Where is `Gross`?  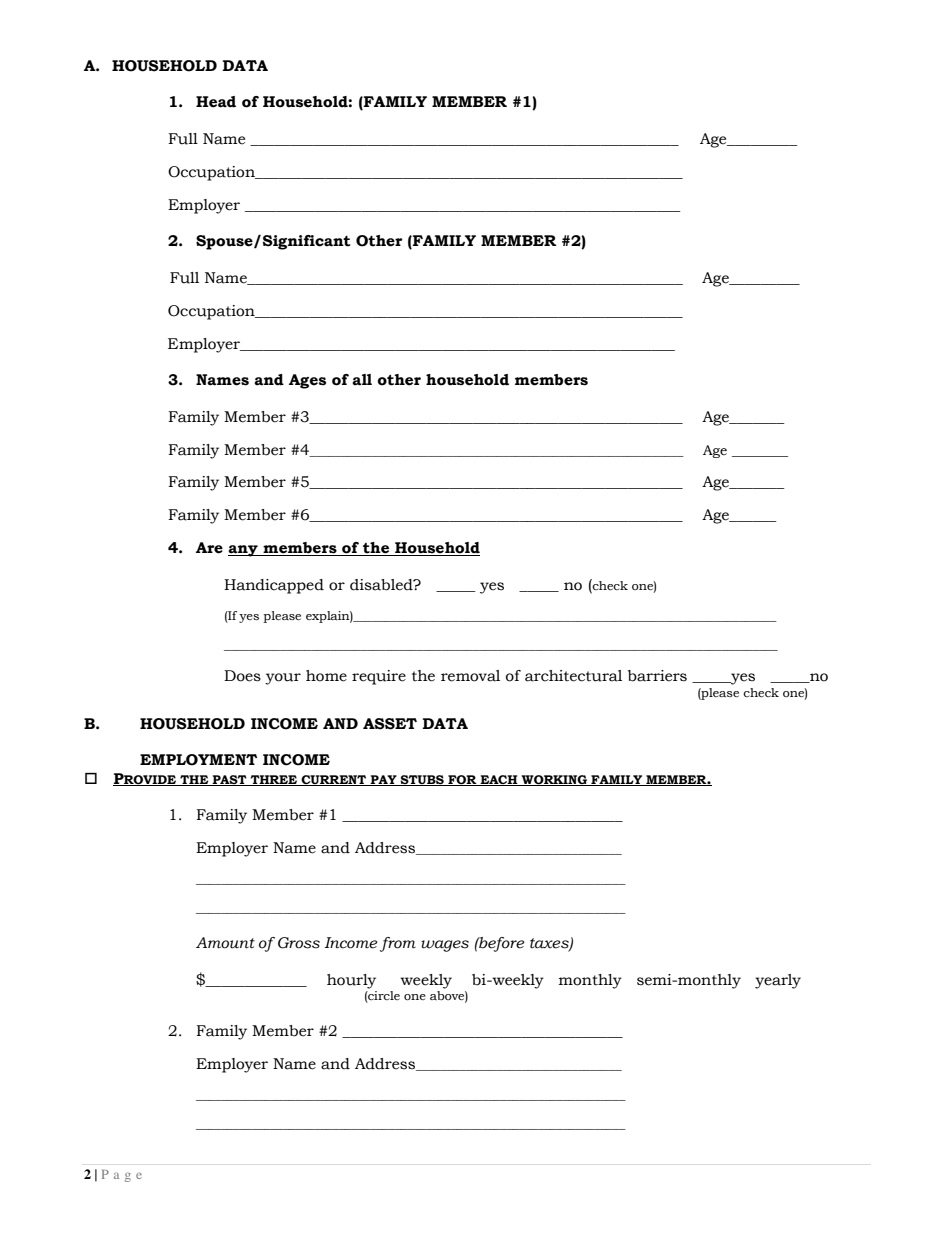
Gross is located at coordinates (299, 943).
